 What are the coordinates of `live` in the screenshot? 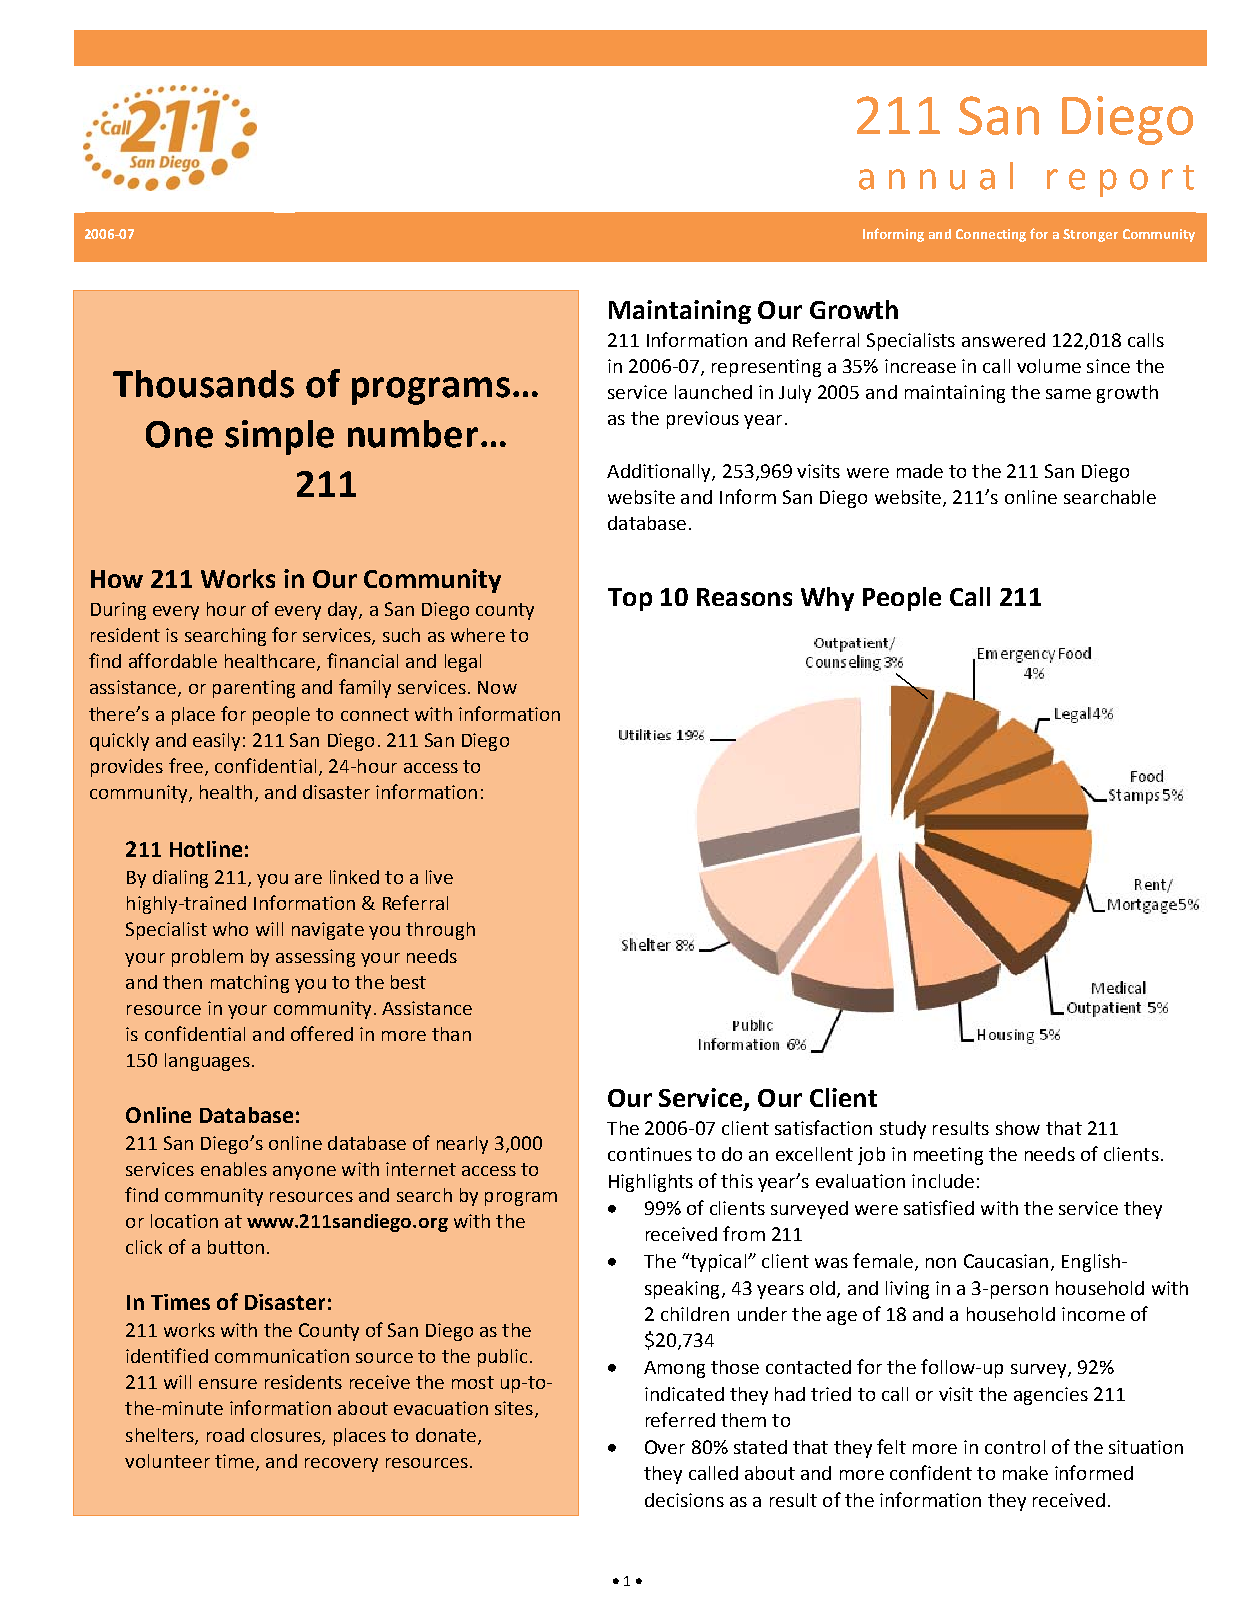 It's located at (439, 877).
